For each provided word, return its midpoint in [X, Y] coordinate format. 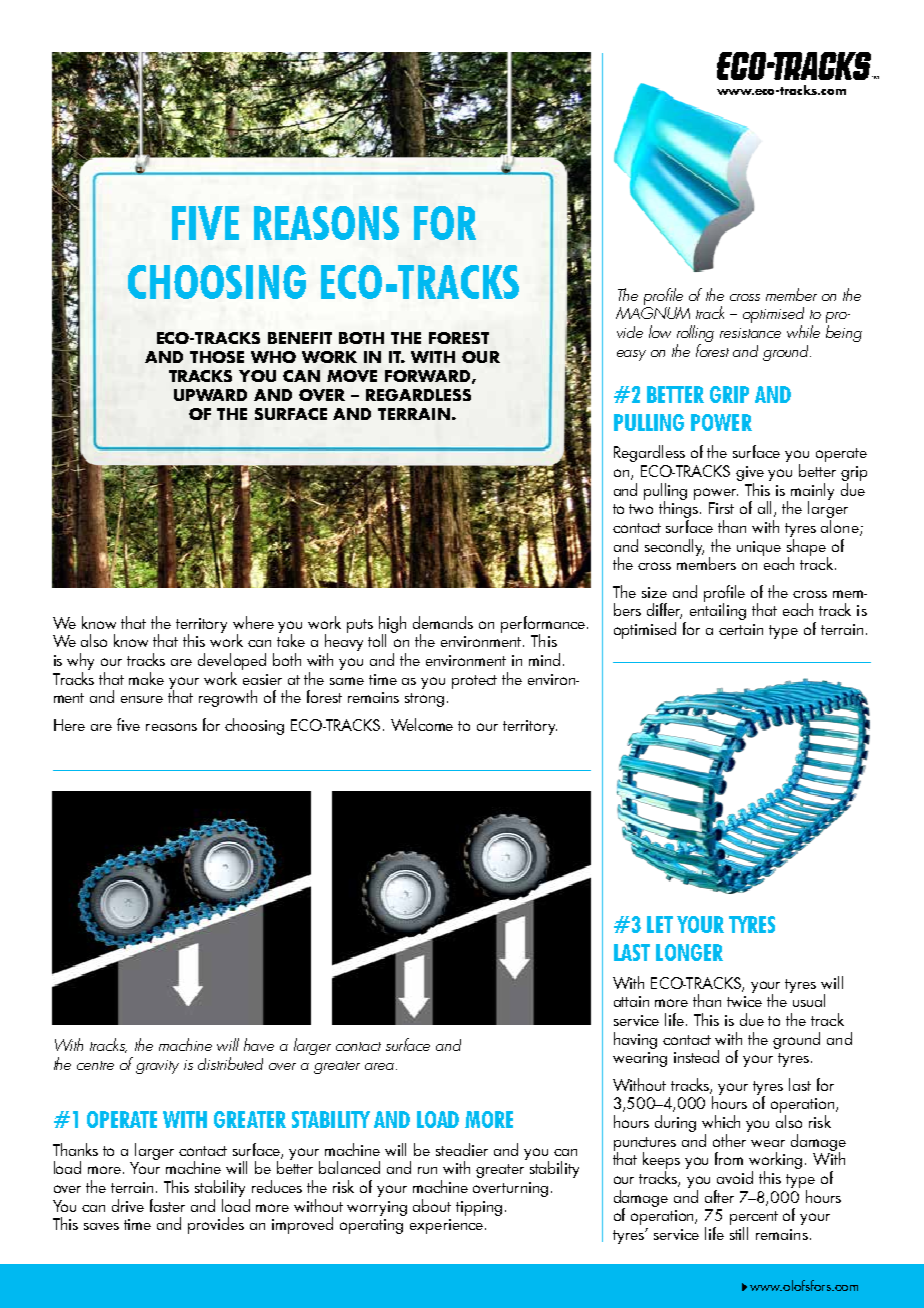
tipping [479, 1208]
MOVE [352, 376]
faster [167, 1205]
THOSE [217, 357]
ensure [142, 699]
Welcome [422, 724]
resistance [750, 333]
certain [741, 629]
